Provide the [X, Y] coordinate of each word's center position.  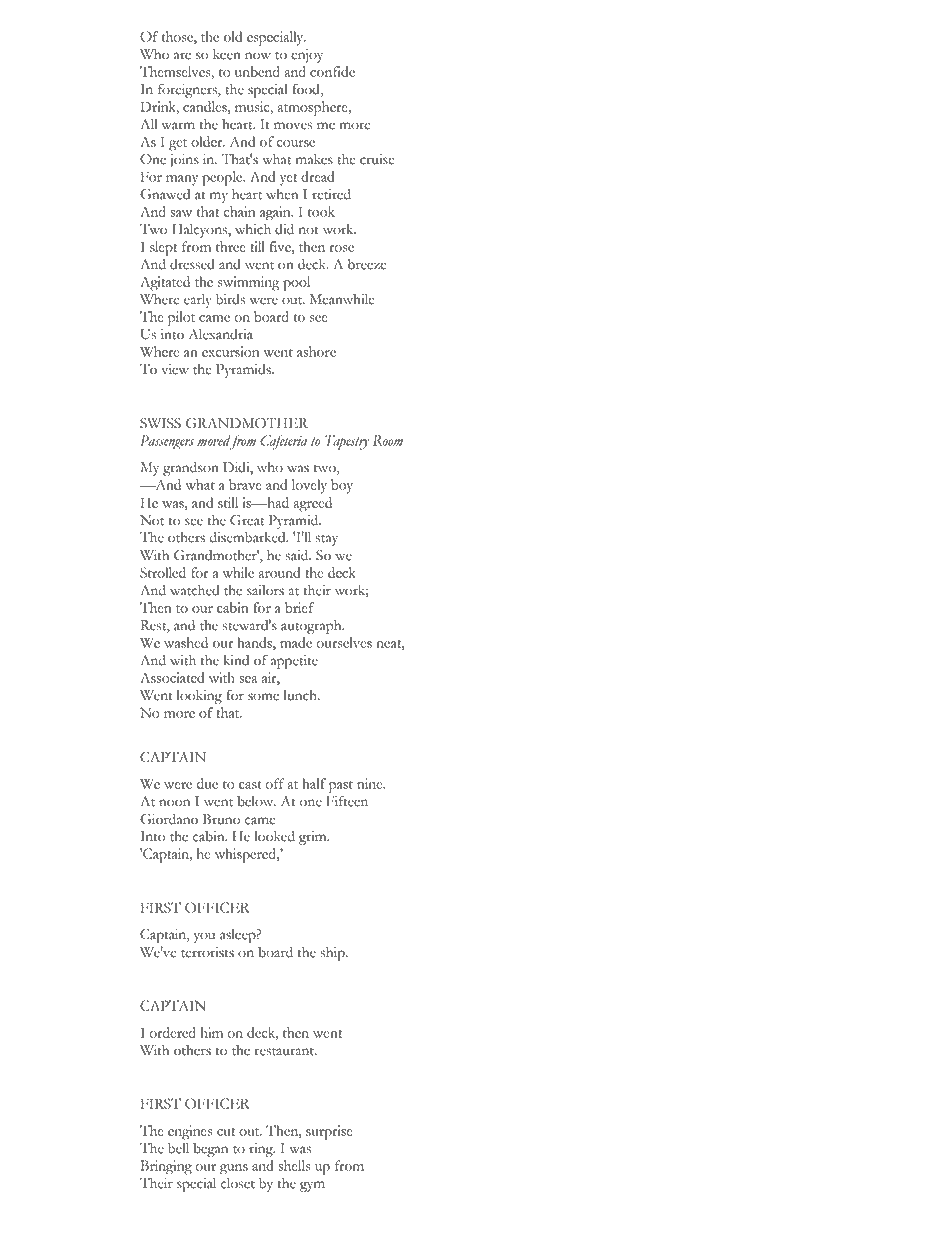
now [258, 56]
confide [332, 71]
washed [186, 642]
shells [294, 1165]
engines [190, 1132]
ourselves [344, 642]
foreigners [188, 90]
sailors [265, 590]
